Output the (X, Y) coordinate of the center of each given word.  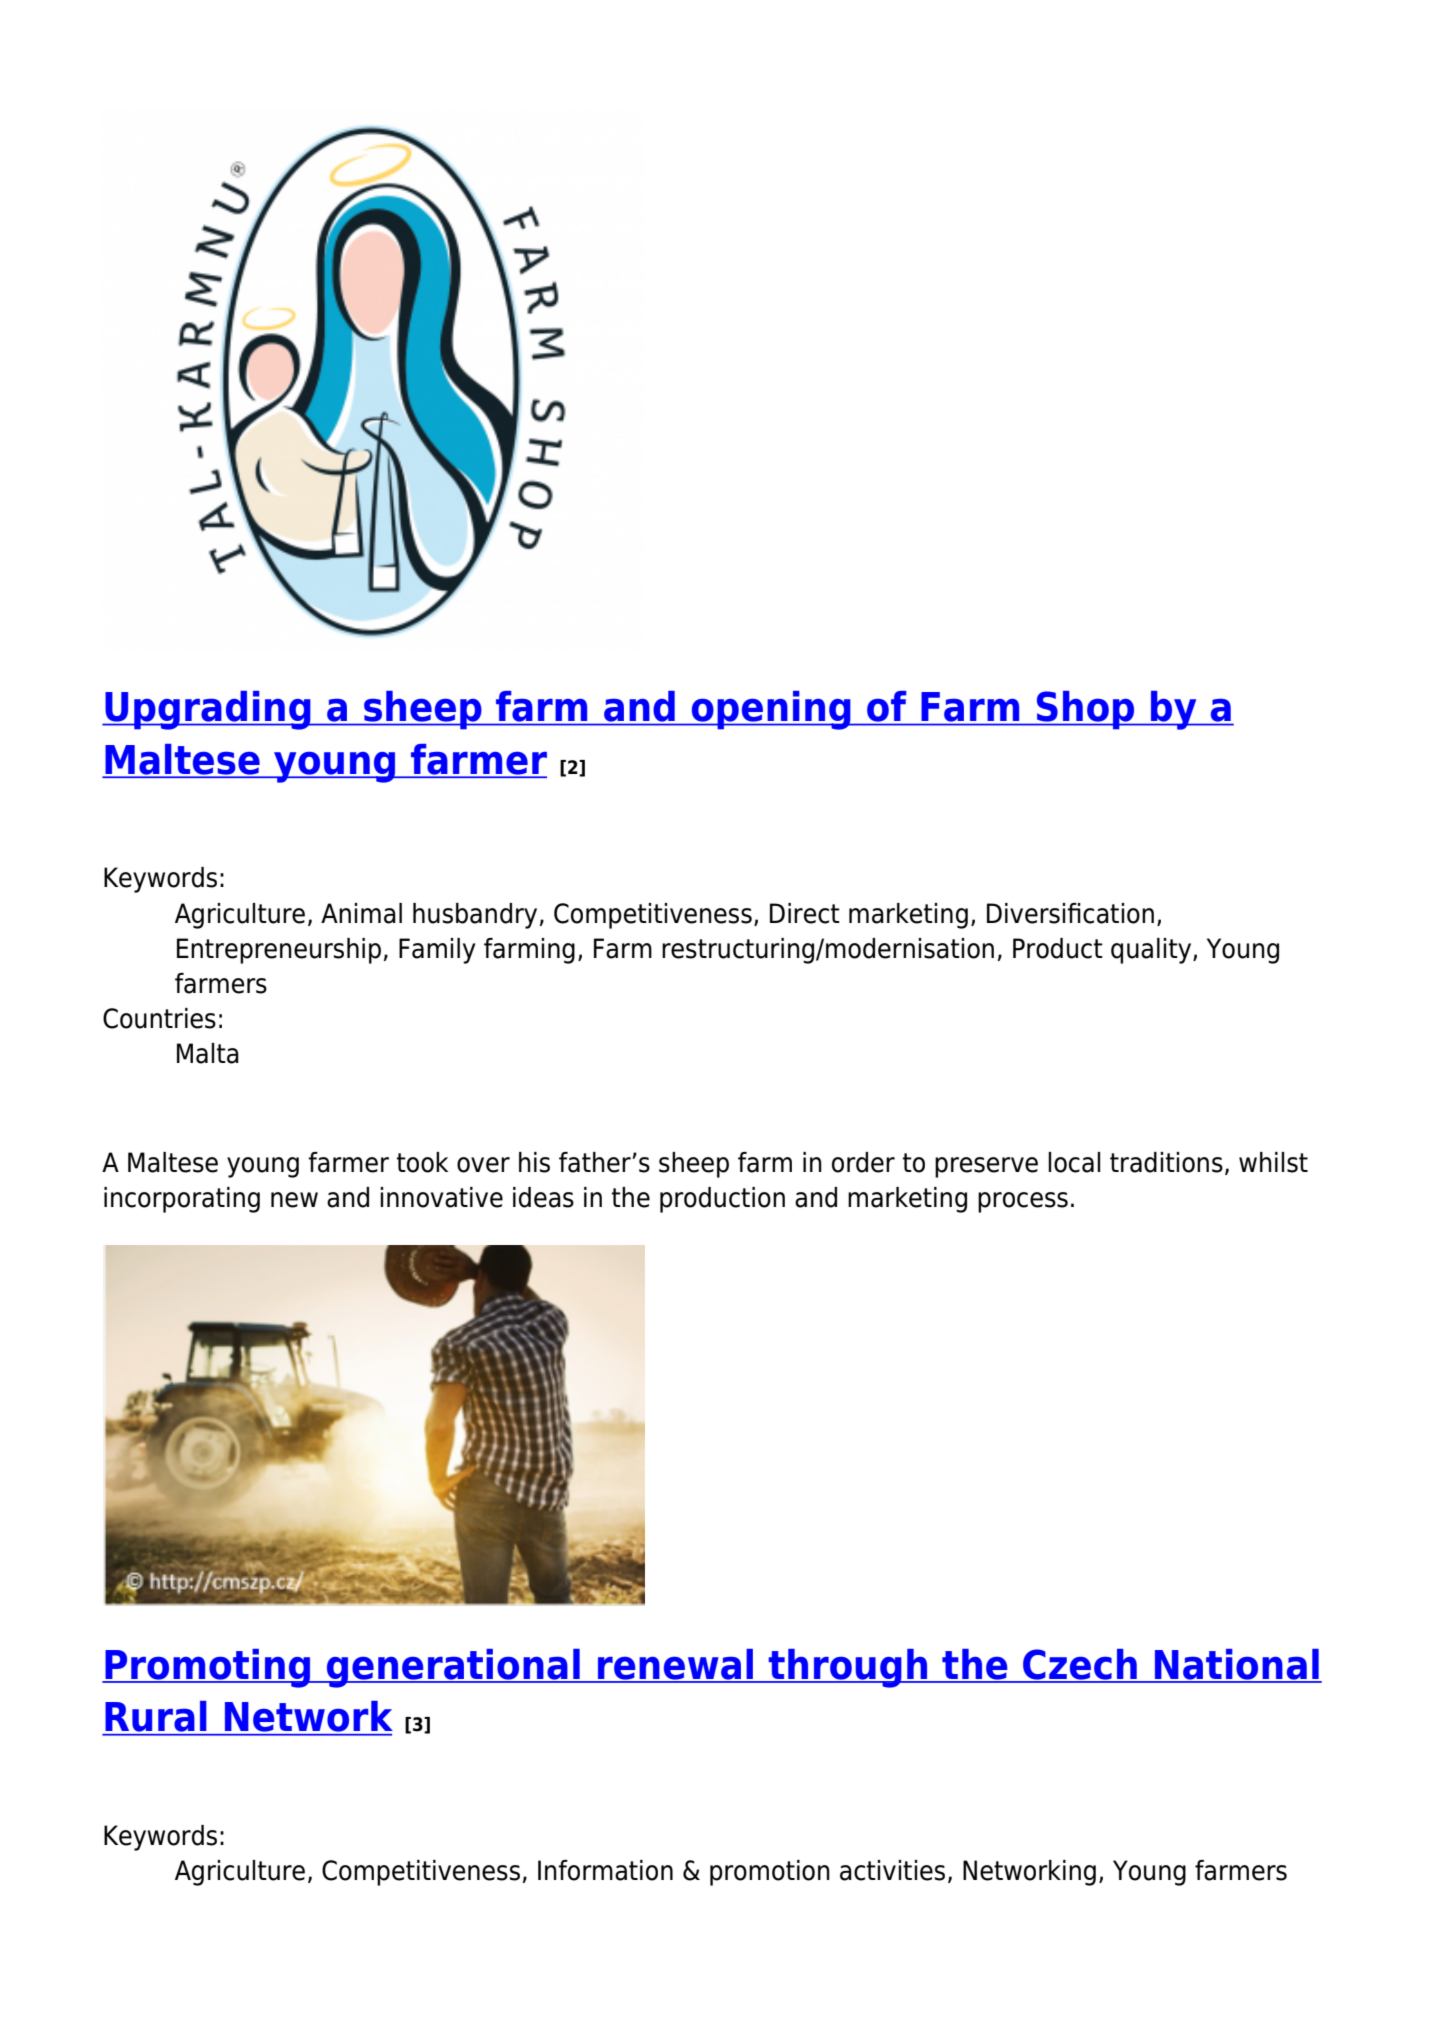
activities (892, 1870)
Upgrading (208, 710)
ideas (543, 1197)
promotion (770, 1873)
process (1023, 1202)
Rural (156, 1716)
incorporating (182, 1200)
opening (771, 710)
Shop (1086, 710)
